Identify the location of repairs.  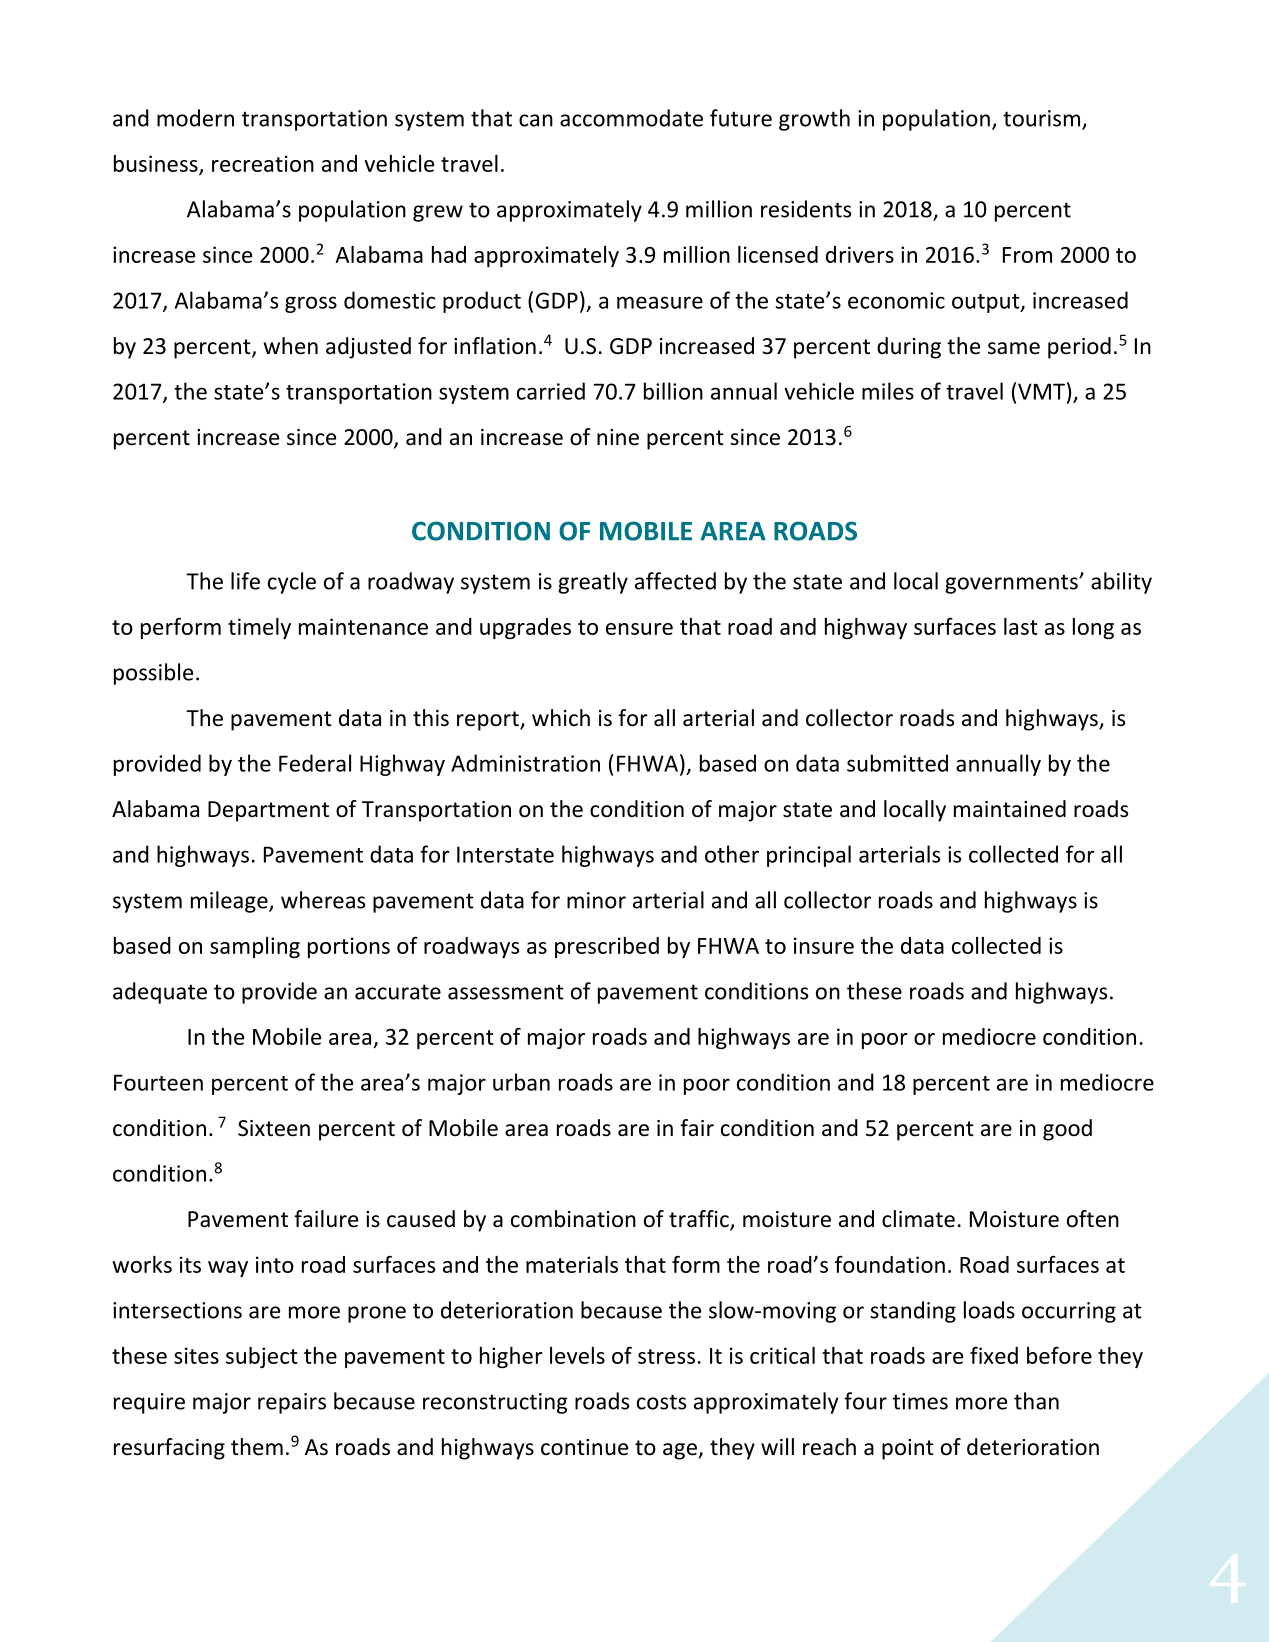
(292, 1403).
